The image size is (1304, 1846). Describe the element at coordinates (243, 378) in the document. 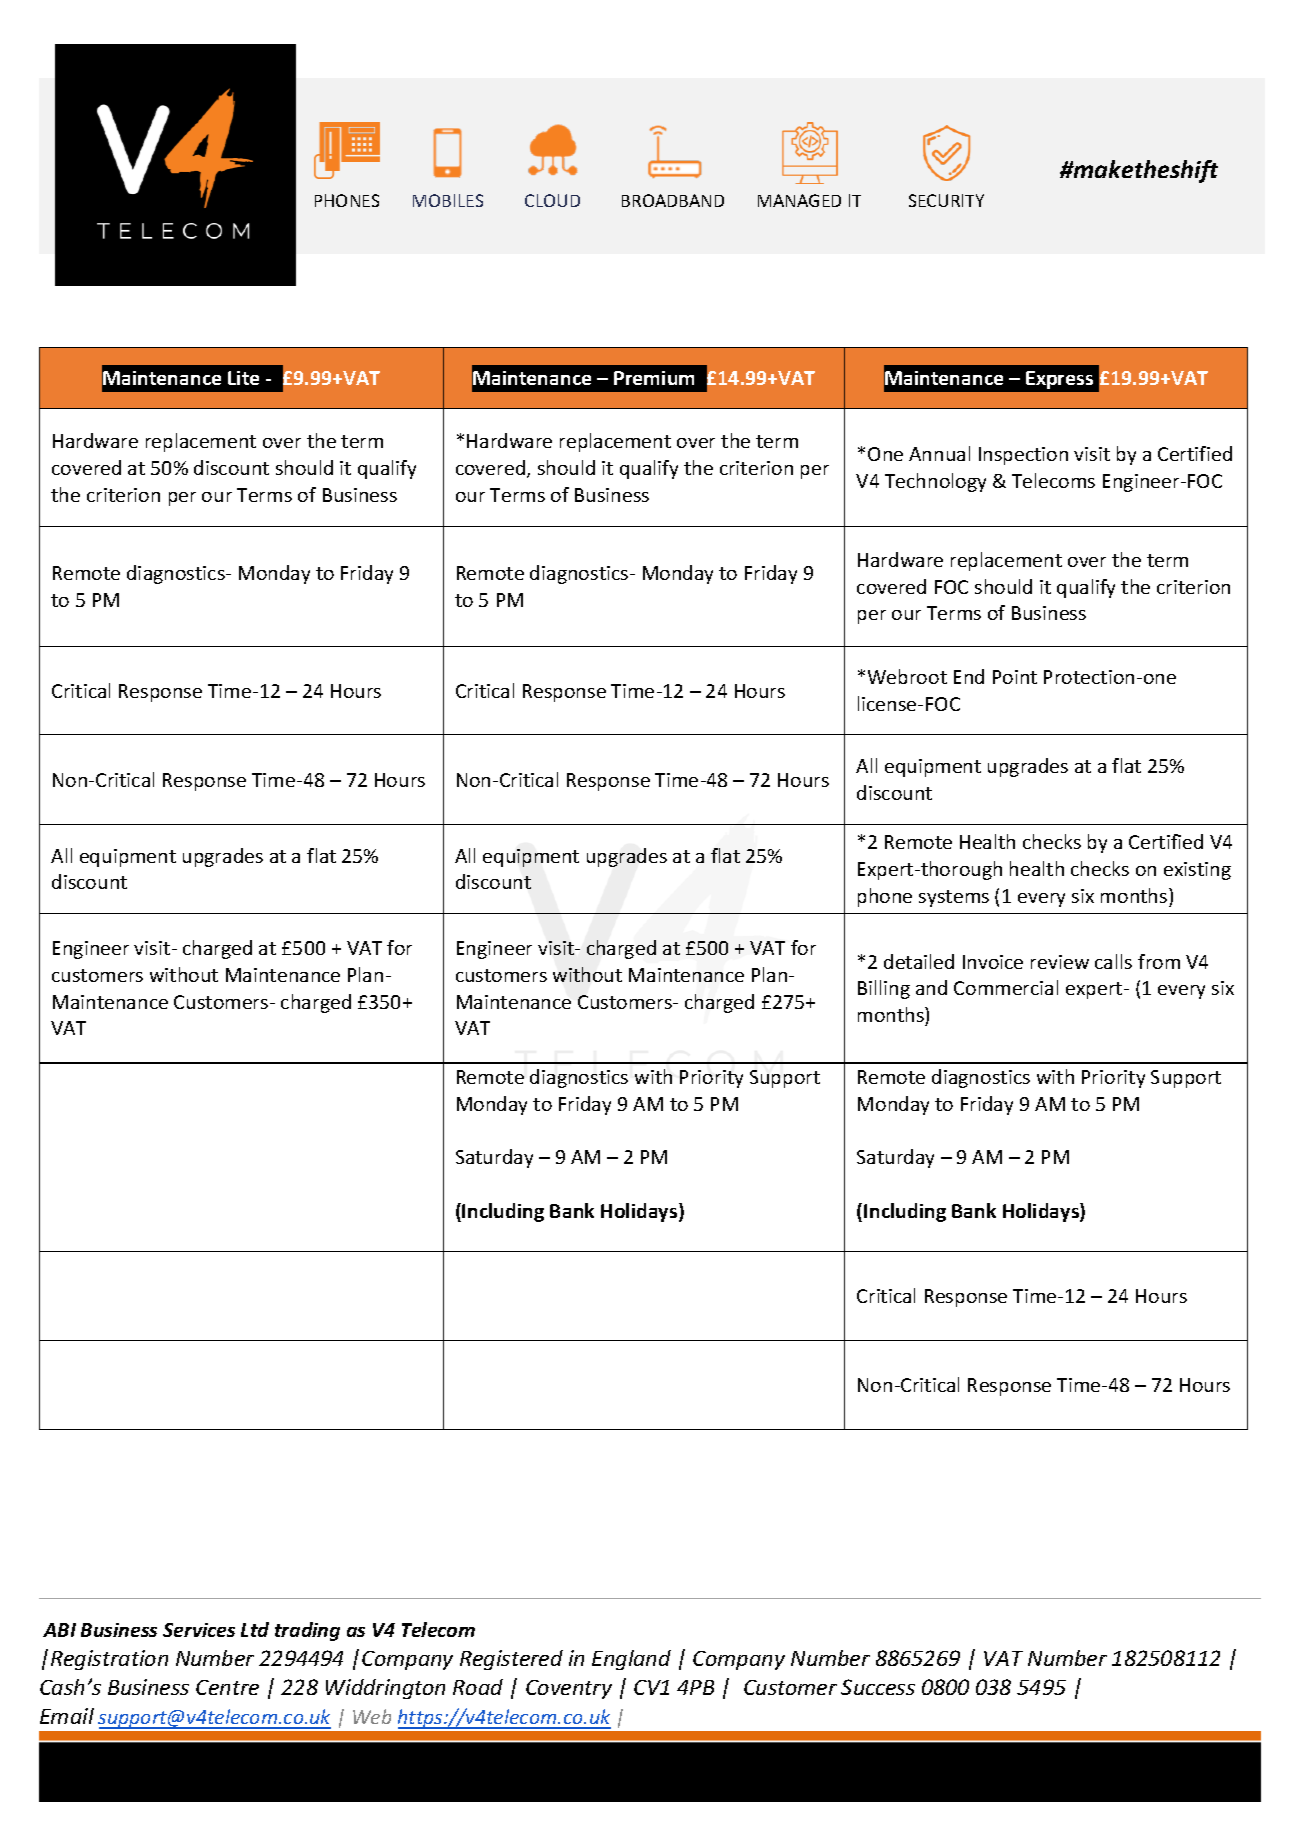

I see `Lite` at that location.
